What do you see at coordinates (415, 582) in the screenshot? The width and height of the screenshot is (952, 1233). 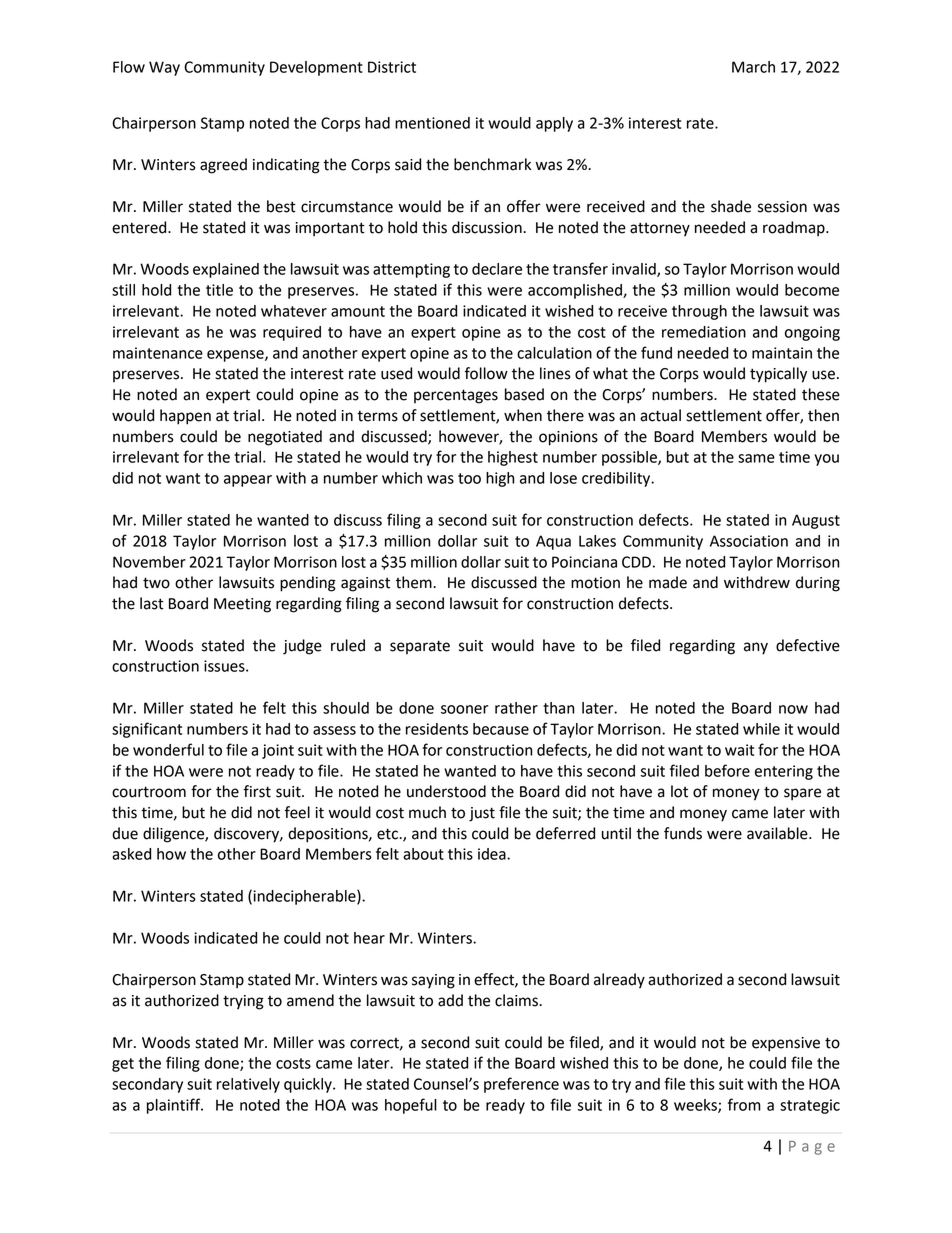 I see `them` at bounding box center [415, 582].
